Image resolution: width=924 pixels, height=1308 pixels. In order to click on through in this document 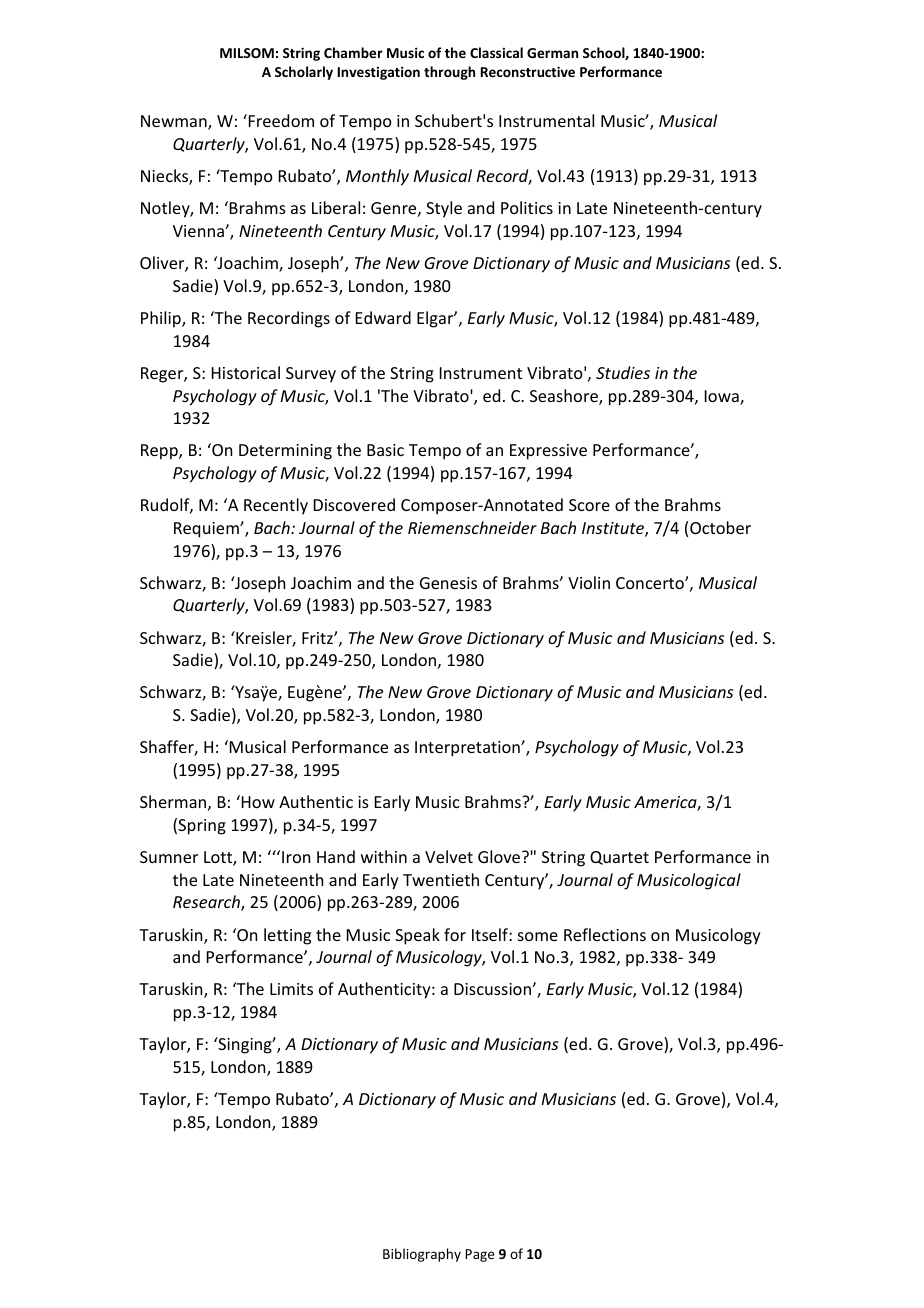, I will do `click(449, 73)`.
